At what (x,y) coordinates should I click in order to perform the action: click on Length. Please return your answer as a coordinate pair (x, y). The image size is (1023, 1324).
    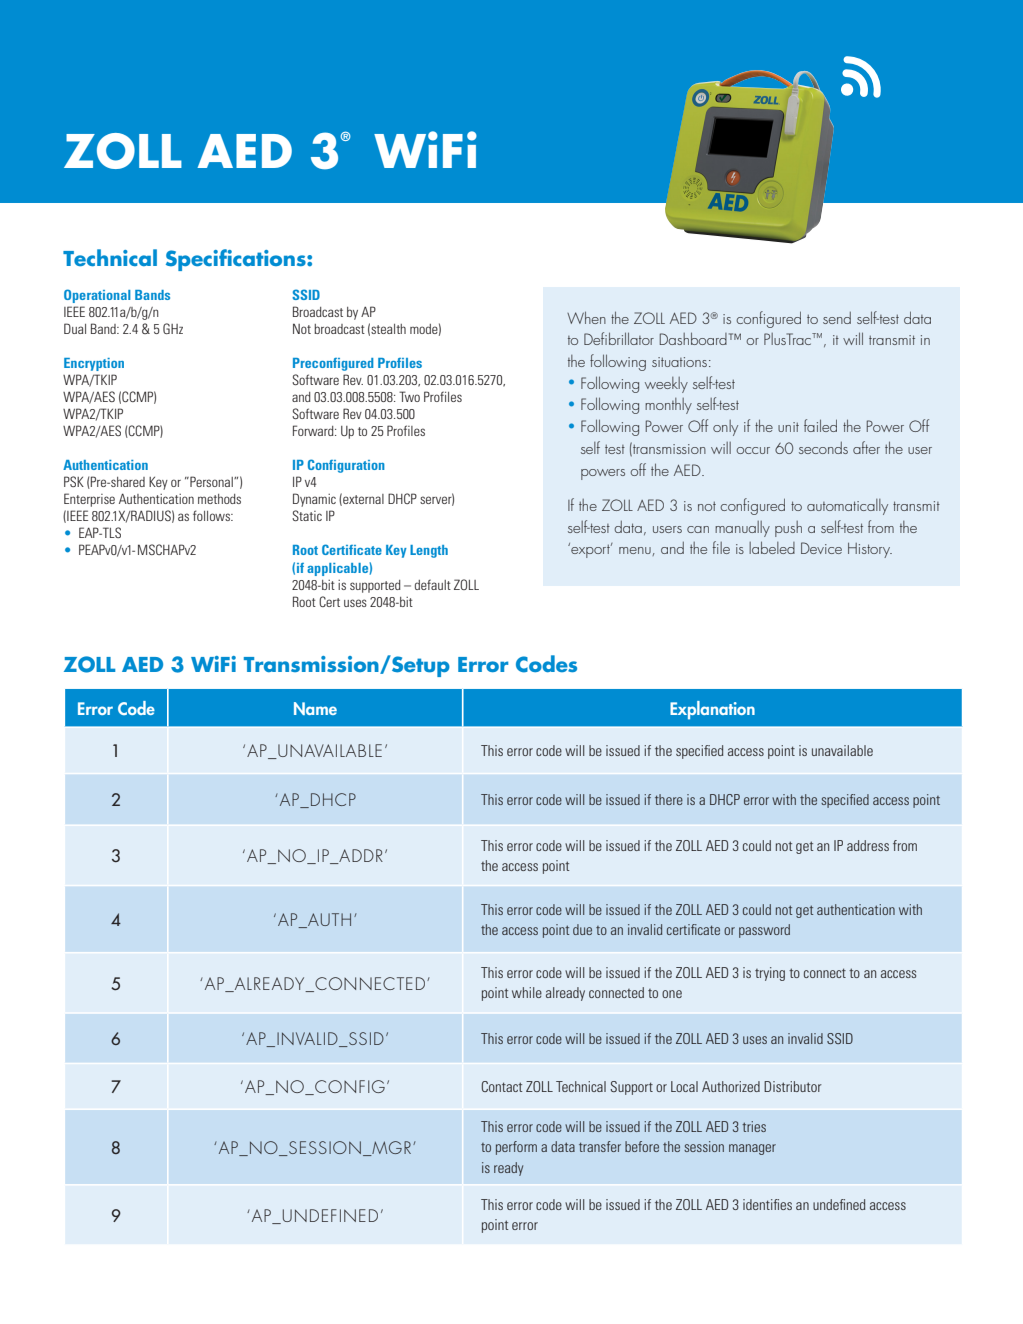
    Looking at the image, I should click on (429, 551).
